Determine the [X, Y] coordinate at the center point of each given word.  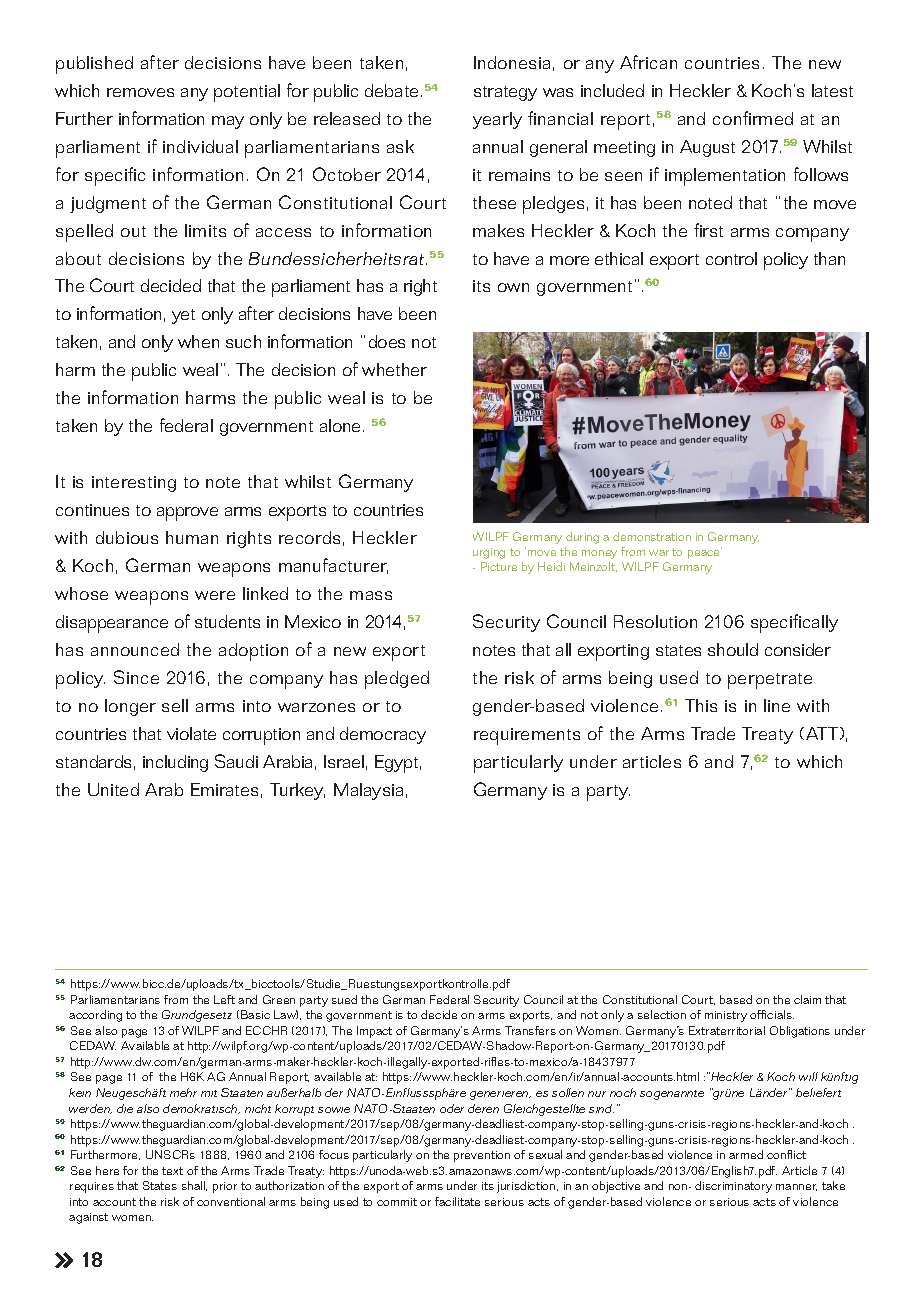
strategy [505, 93]
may [228, 122]
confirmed [753, 118]
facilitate [457, 1201]
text [172, 1171]
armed [746, 1154]
